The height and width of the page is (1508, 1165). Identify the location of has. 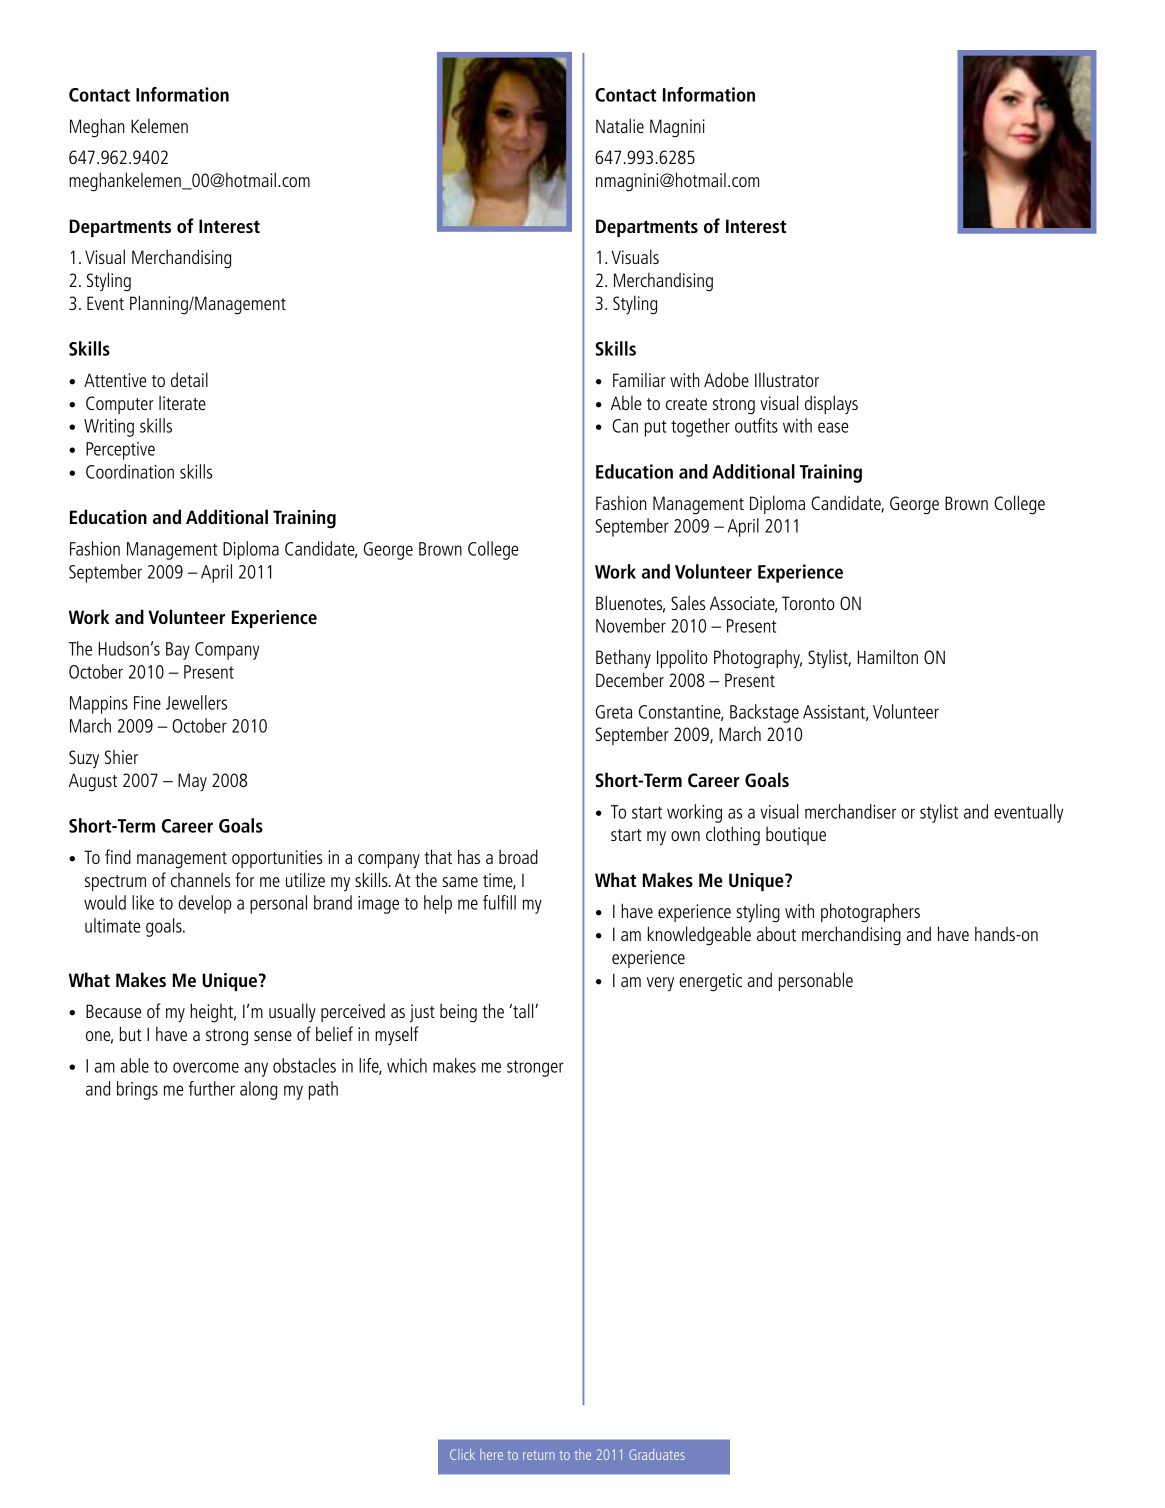
(469, 856).
